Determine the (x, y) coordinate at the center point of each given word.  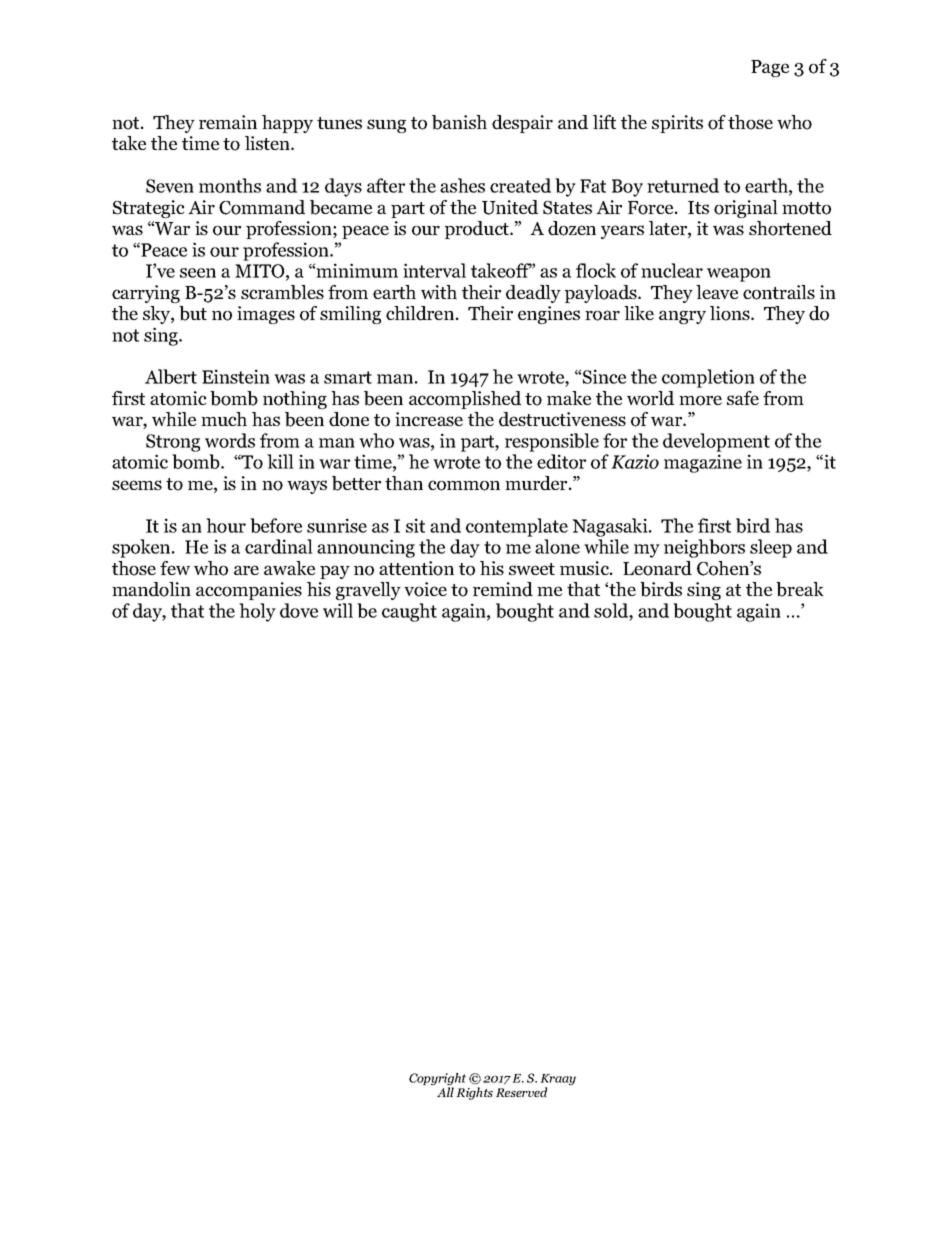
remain (228, 122)
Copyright (437, 1080)
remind (503, 589)
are (246, 570)
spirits (677, 124)
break (800, 589)
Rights (474, 1093)
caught (409, 612)
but (193, 313)
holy (257, 612)
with (439, 292)
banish (459, 122)
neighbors (704, 548)
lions (731, 313)
